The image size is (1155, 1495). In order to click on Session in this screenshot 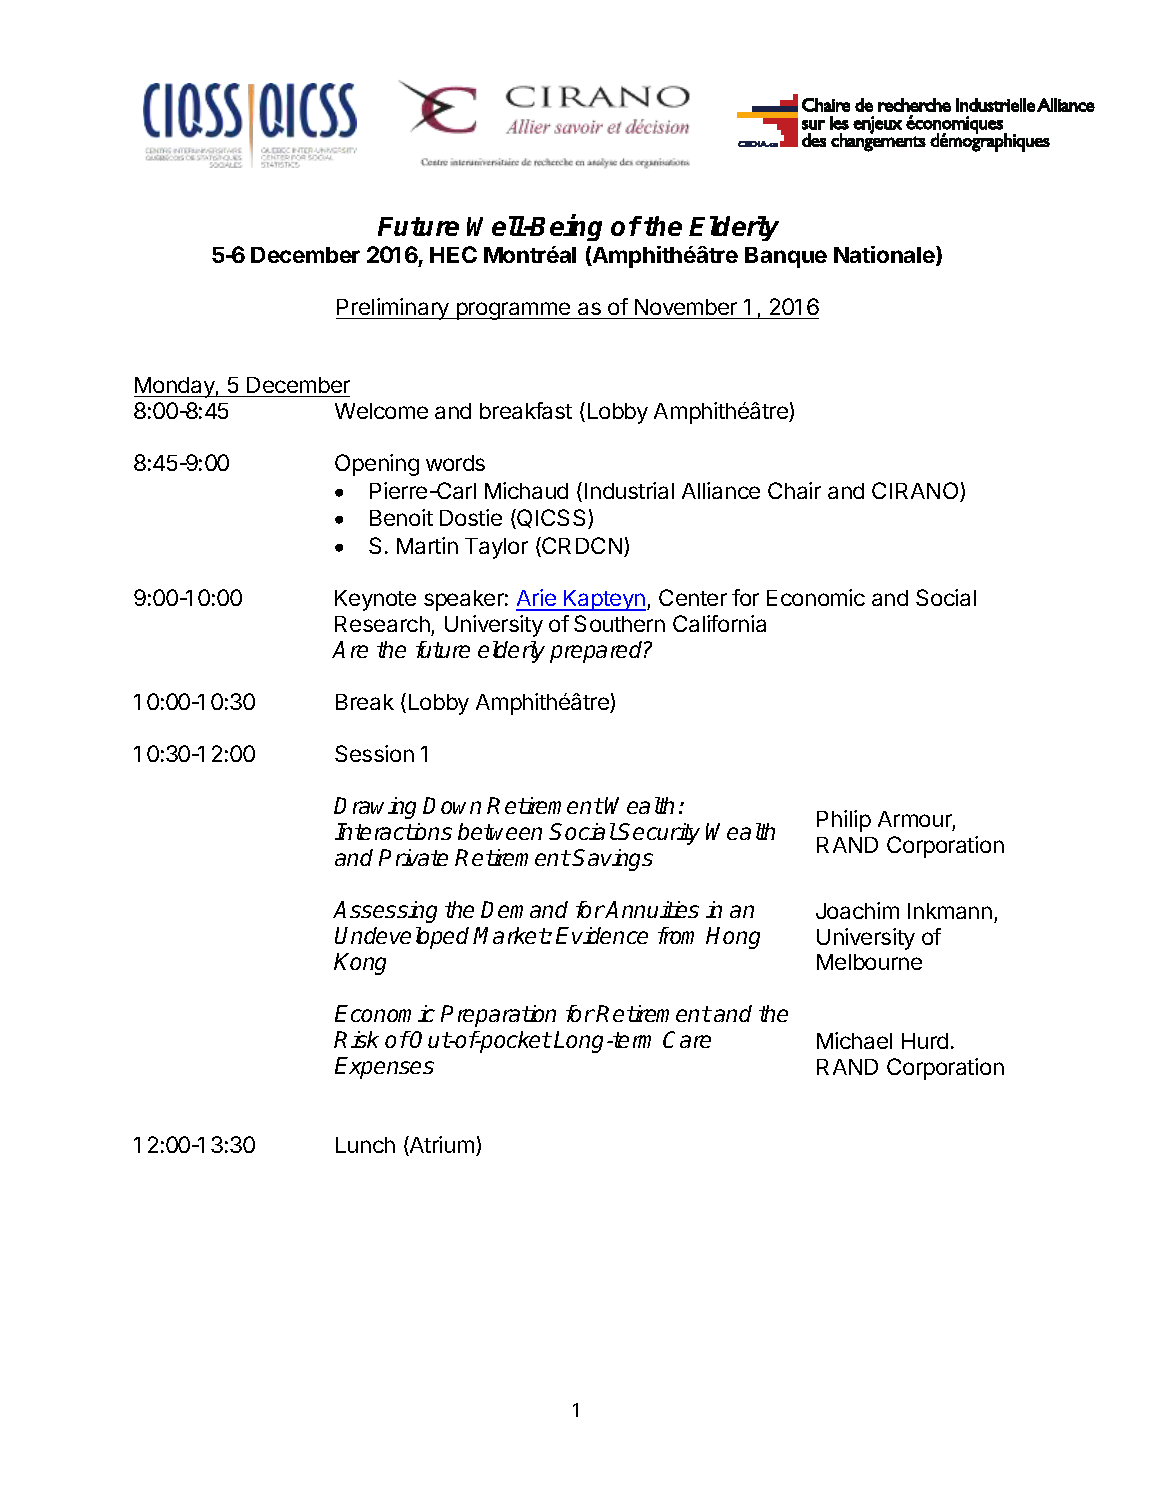, I will do `click(374, 753)`.
